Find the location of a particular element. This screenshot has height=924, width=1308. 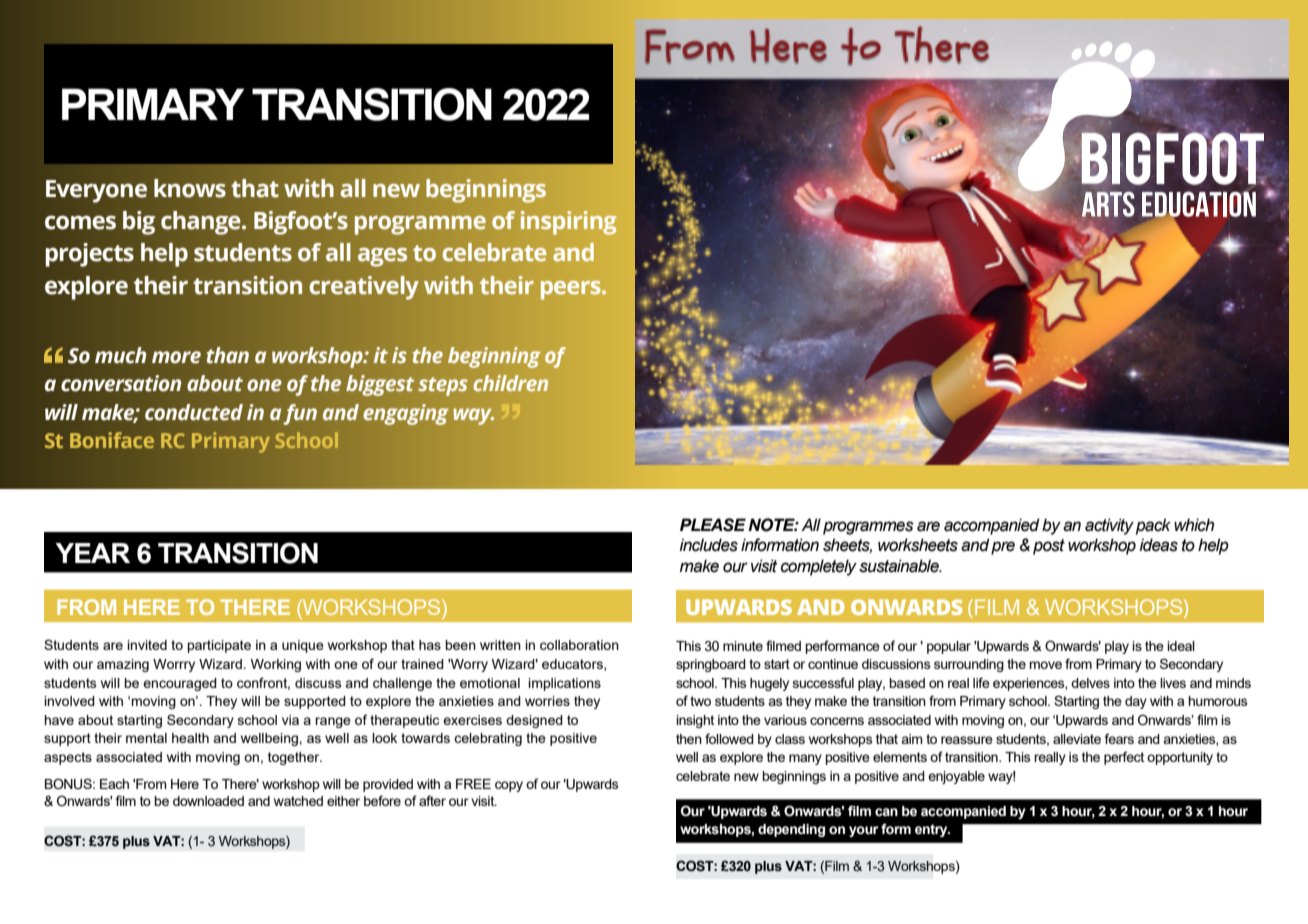

ideal is located at coordinates (1181, 646).
